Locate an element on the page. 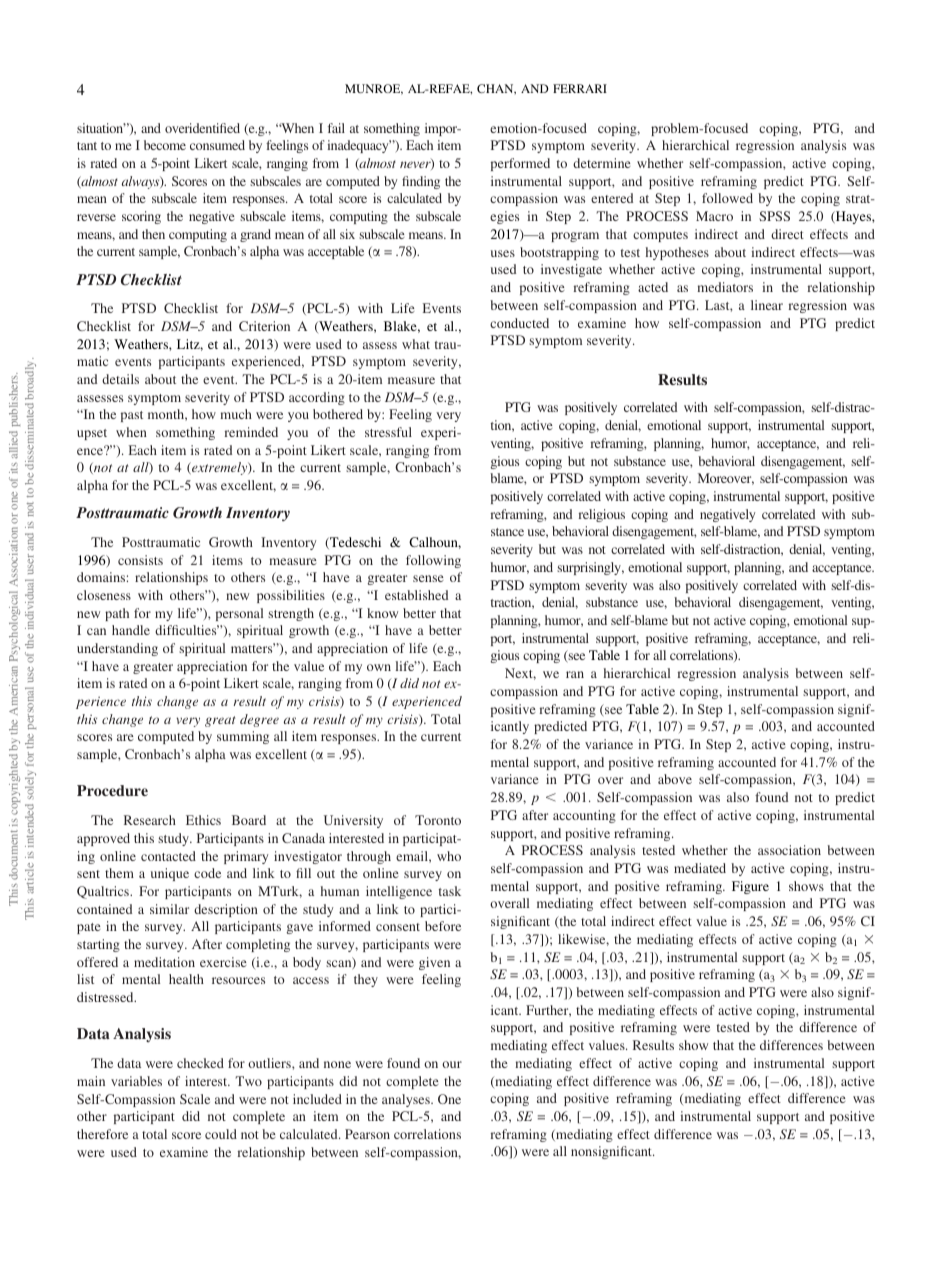 The width and height of the page is (952, 1271). determine is located at coordinates (602, 163).
